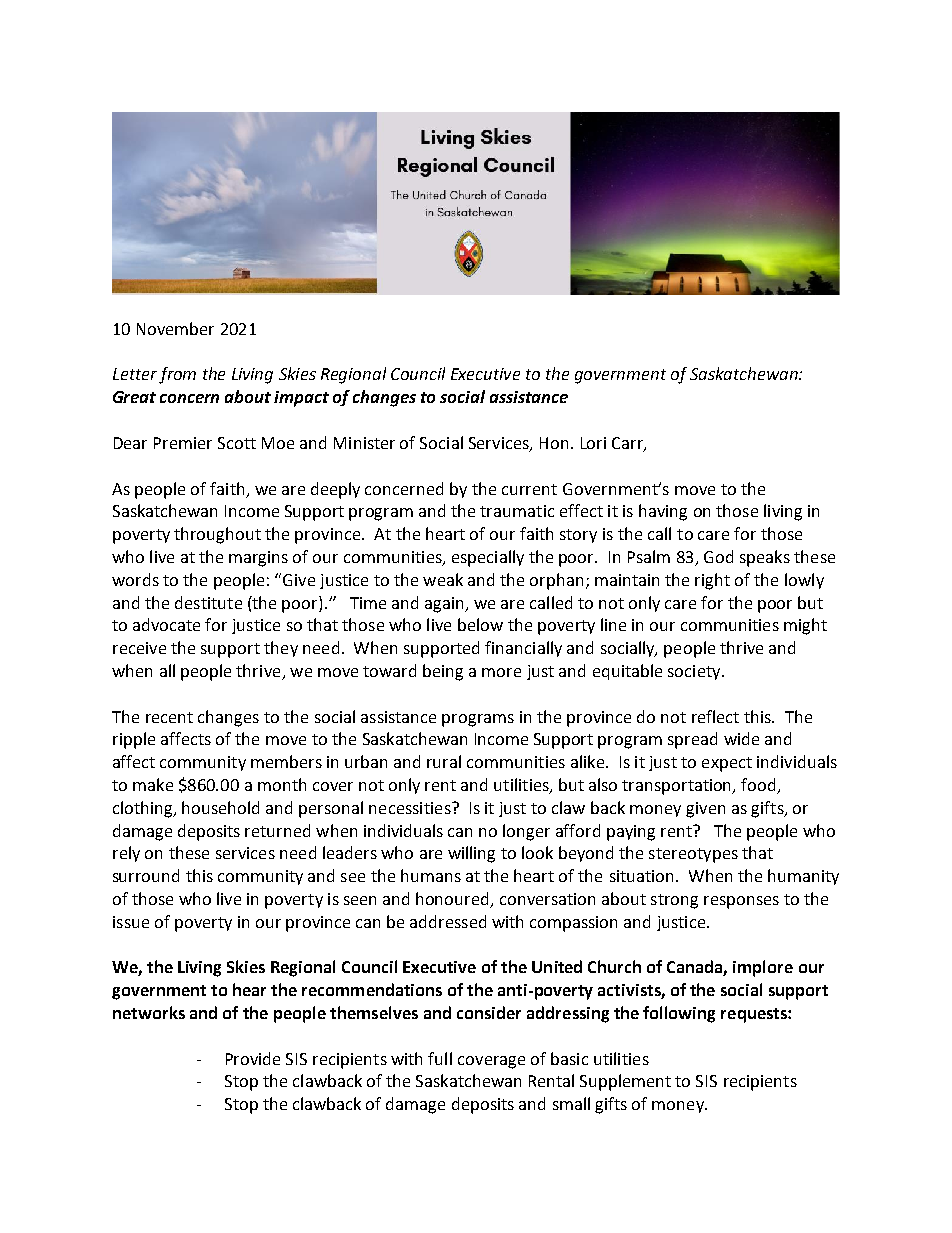 The width and height of the page is (952, 1233). I want to click on Carr, so click(628, 444).
